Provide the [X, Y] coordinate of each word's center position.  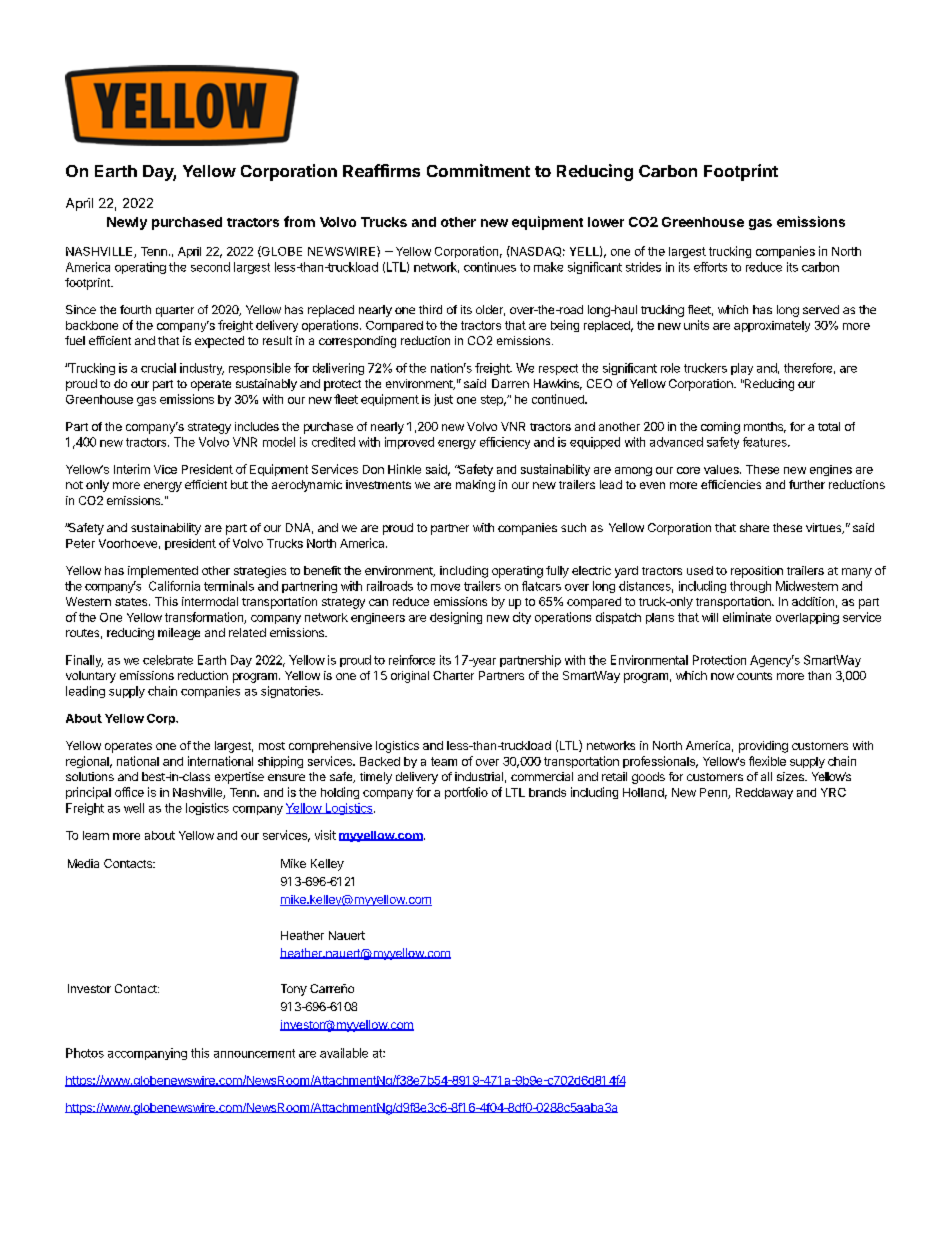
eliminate [747, 617]
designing [456, 618]
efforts [710, 267]
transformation [205, 618]
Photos [85, 1053]
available [344, 1053]
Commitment [478, 170]
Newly [127, 223]
